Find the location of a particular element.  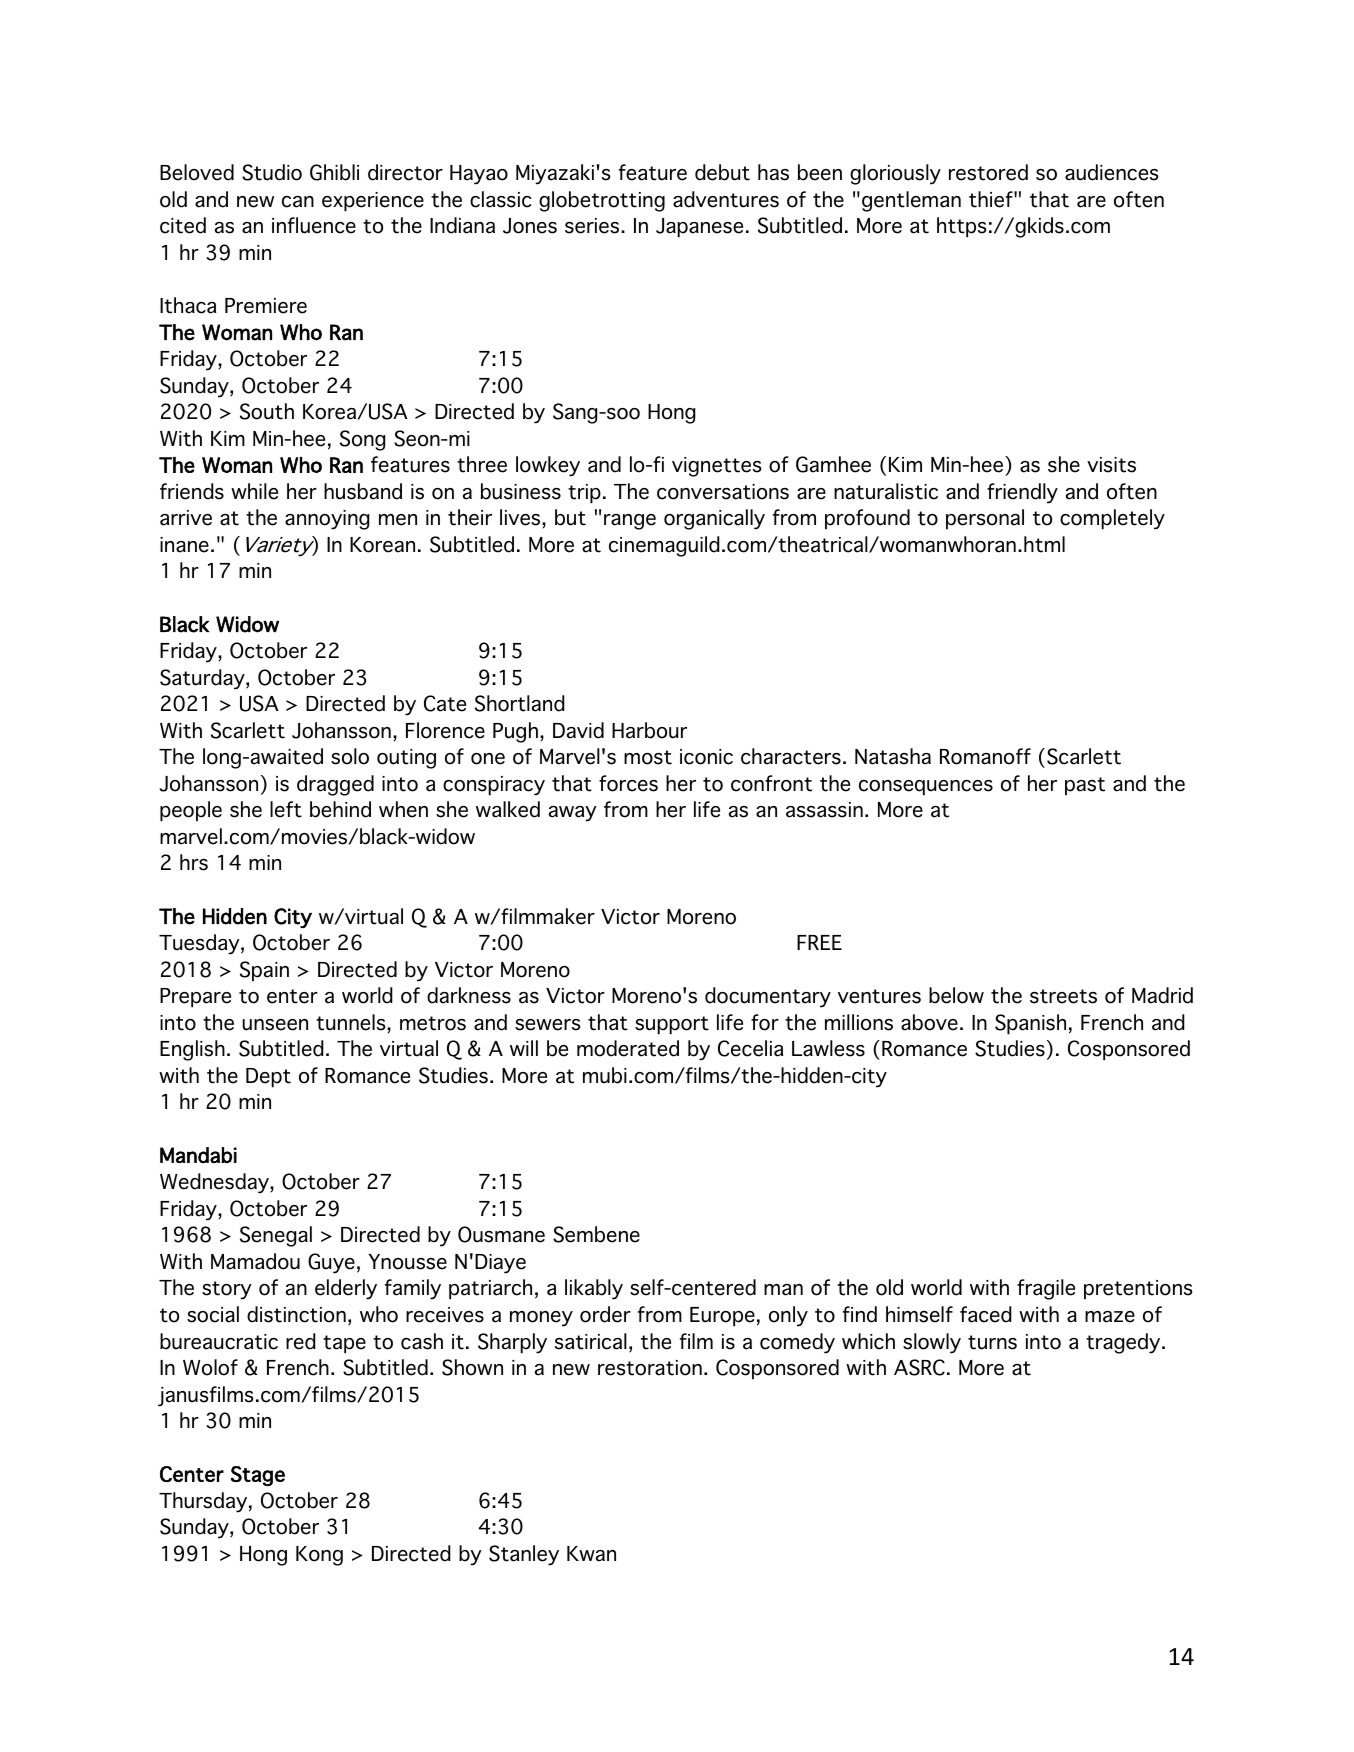

past is located at coordinates (1085, 786).
